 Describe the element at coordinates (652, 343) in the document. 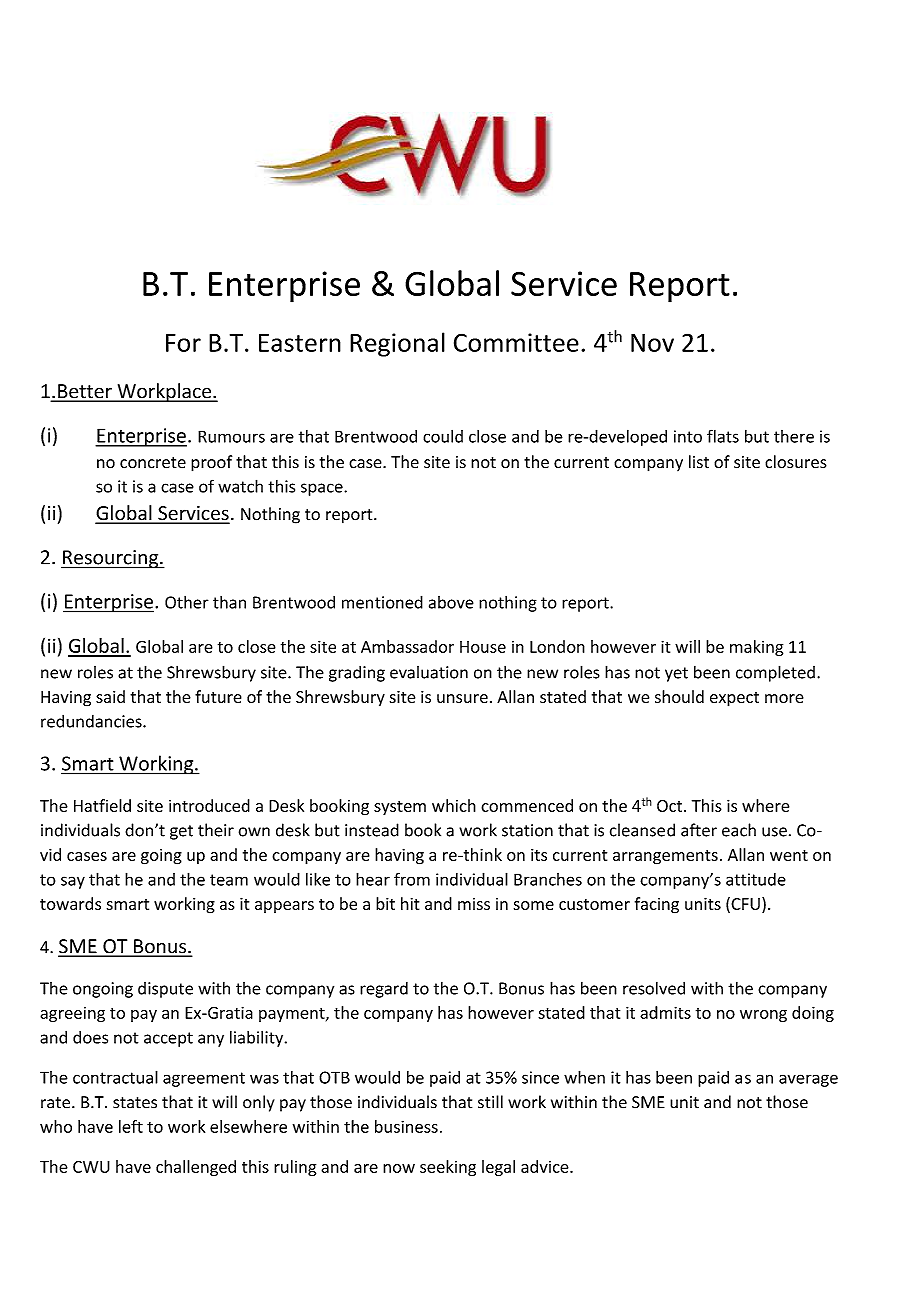

I see `Nov` at that location.
